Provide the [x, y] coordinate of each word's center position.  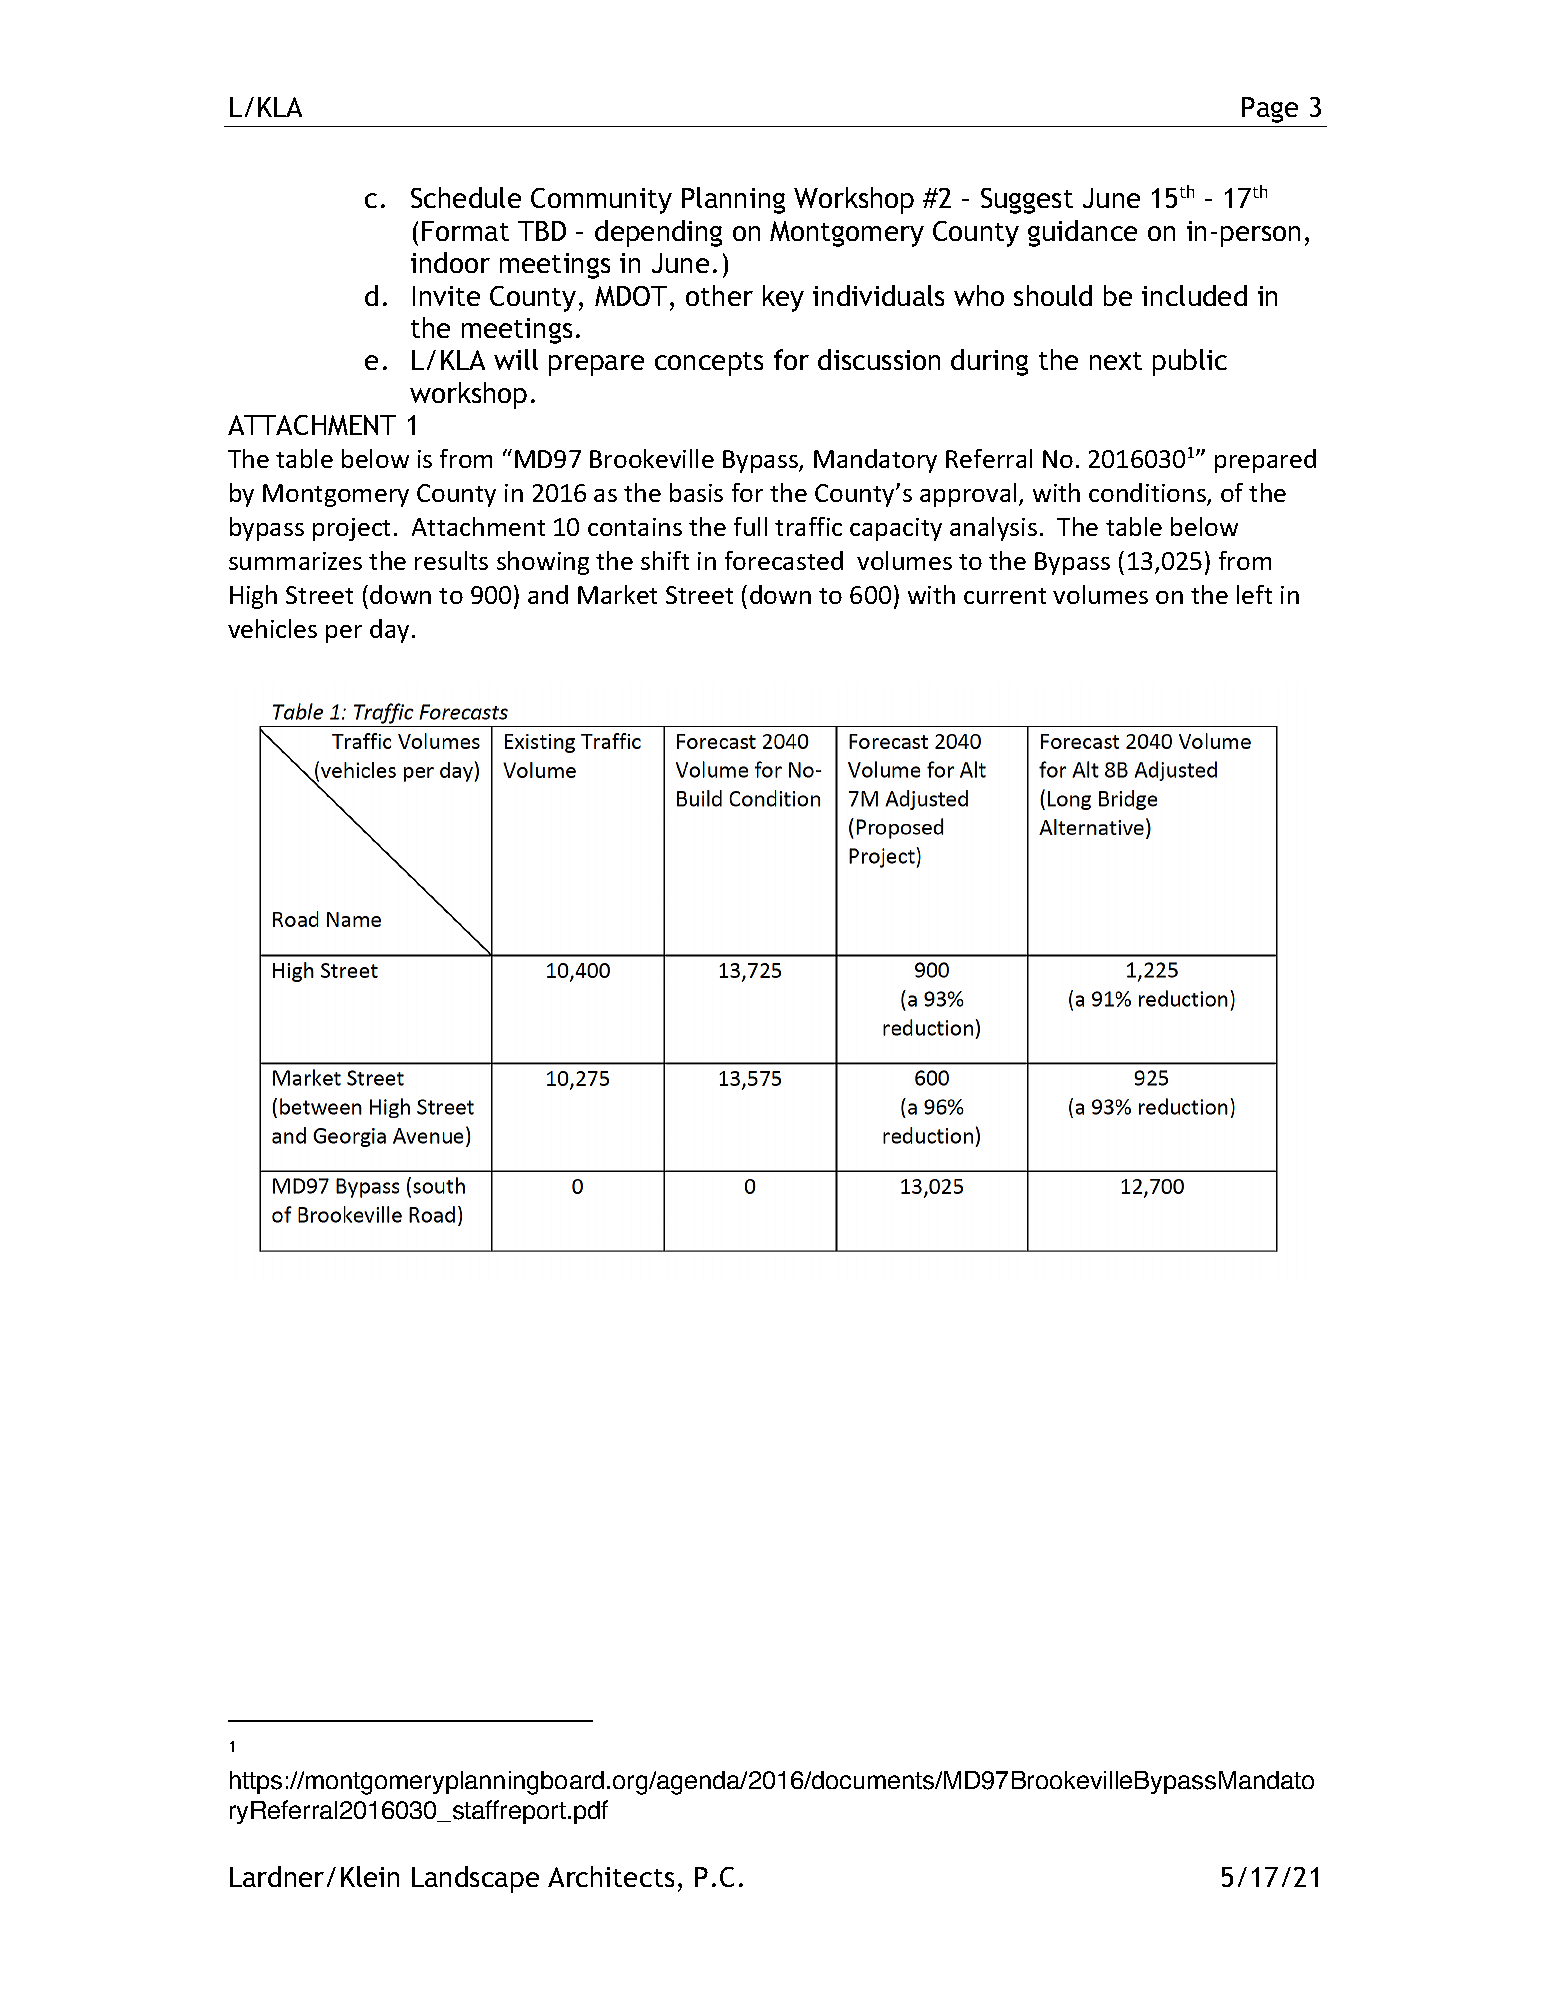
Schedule [466, 197]
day [389, 631]
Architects [611, 1876]
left [1254, 594]
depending [658, 233]
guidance [1082, 233]
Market [617, 594]
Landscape [475, 1879]
